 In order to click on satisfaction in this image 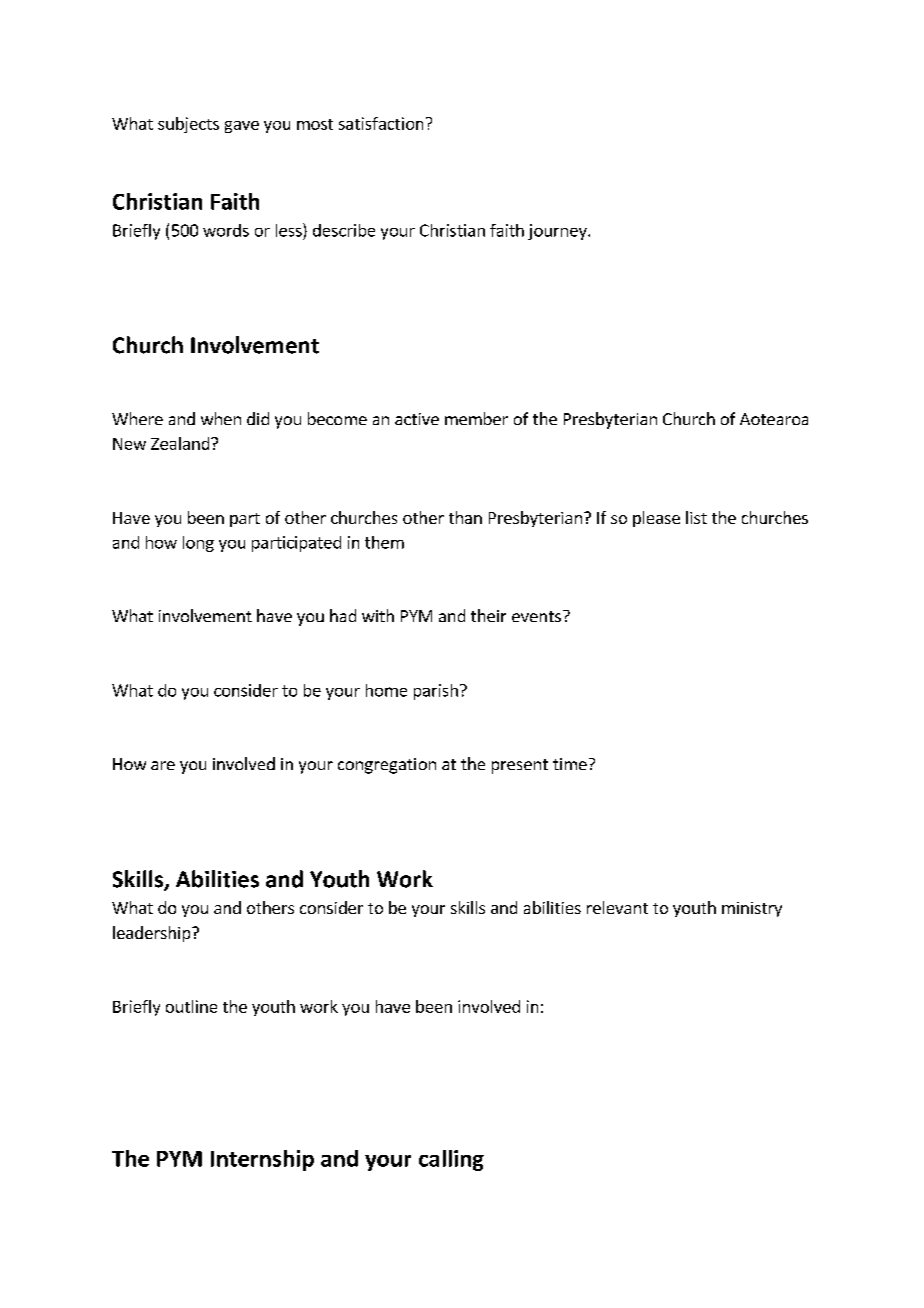, I will do `click(381, 123)`.
